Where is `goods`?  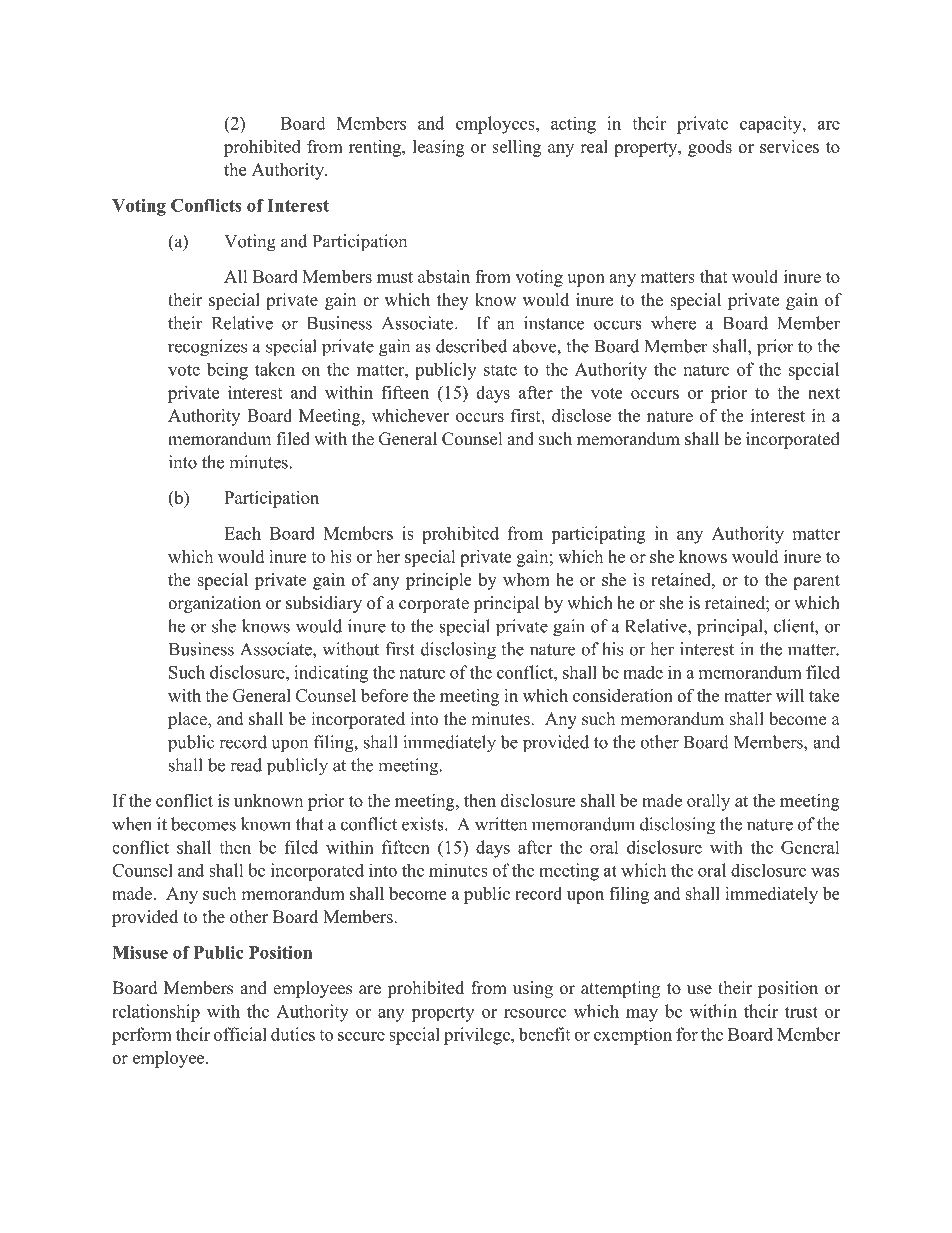
goods is located at coordinates (710, 148).
